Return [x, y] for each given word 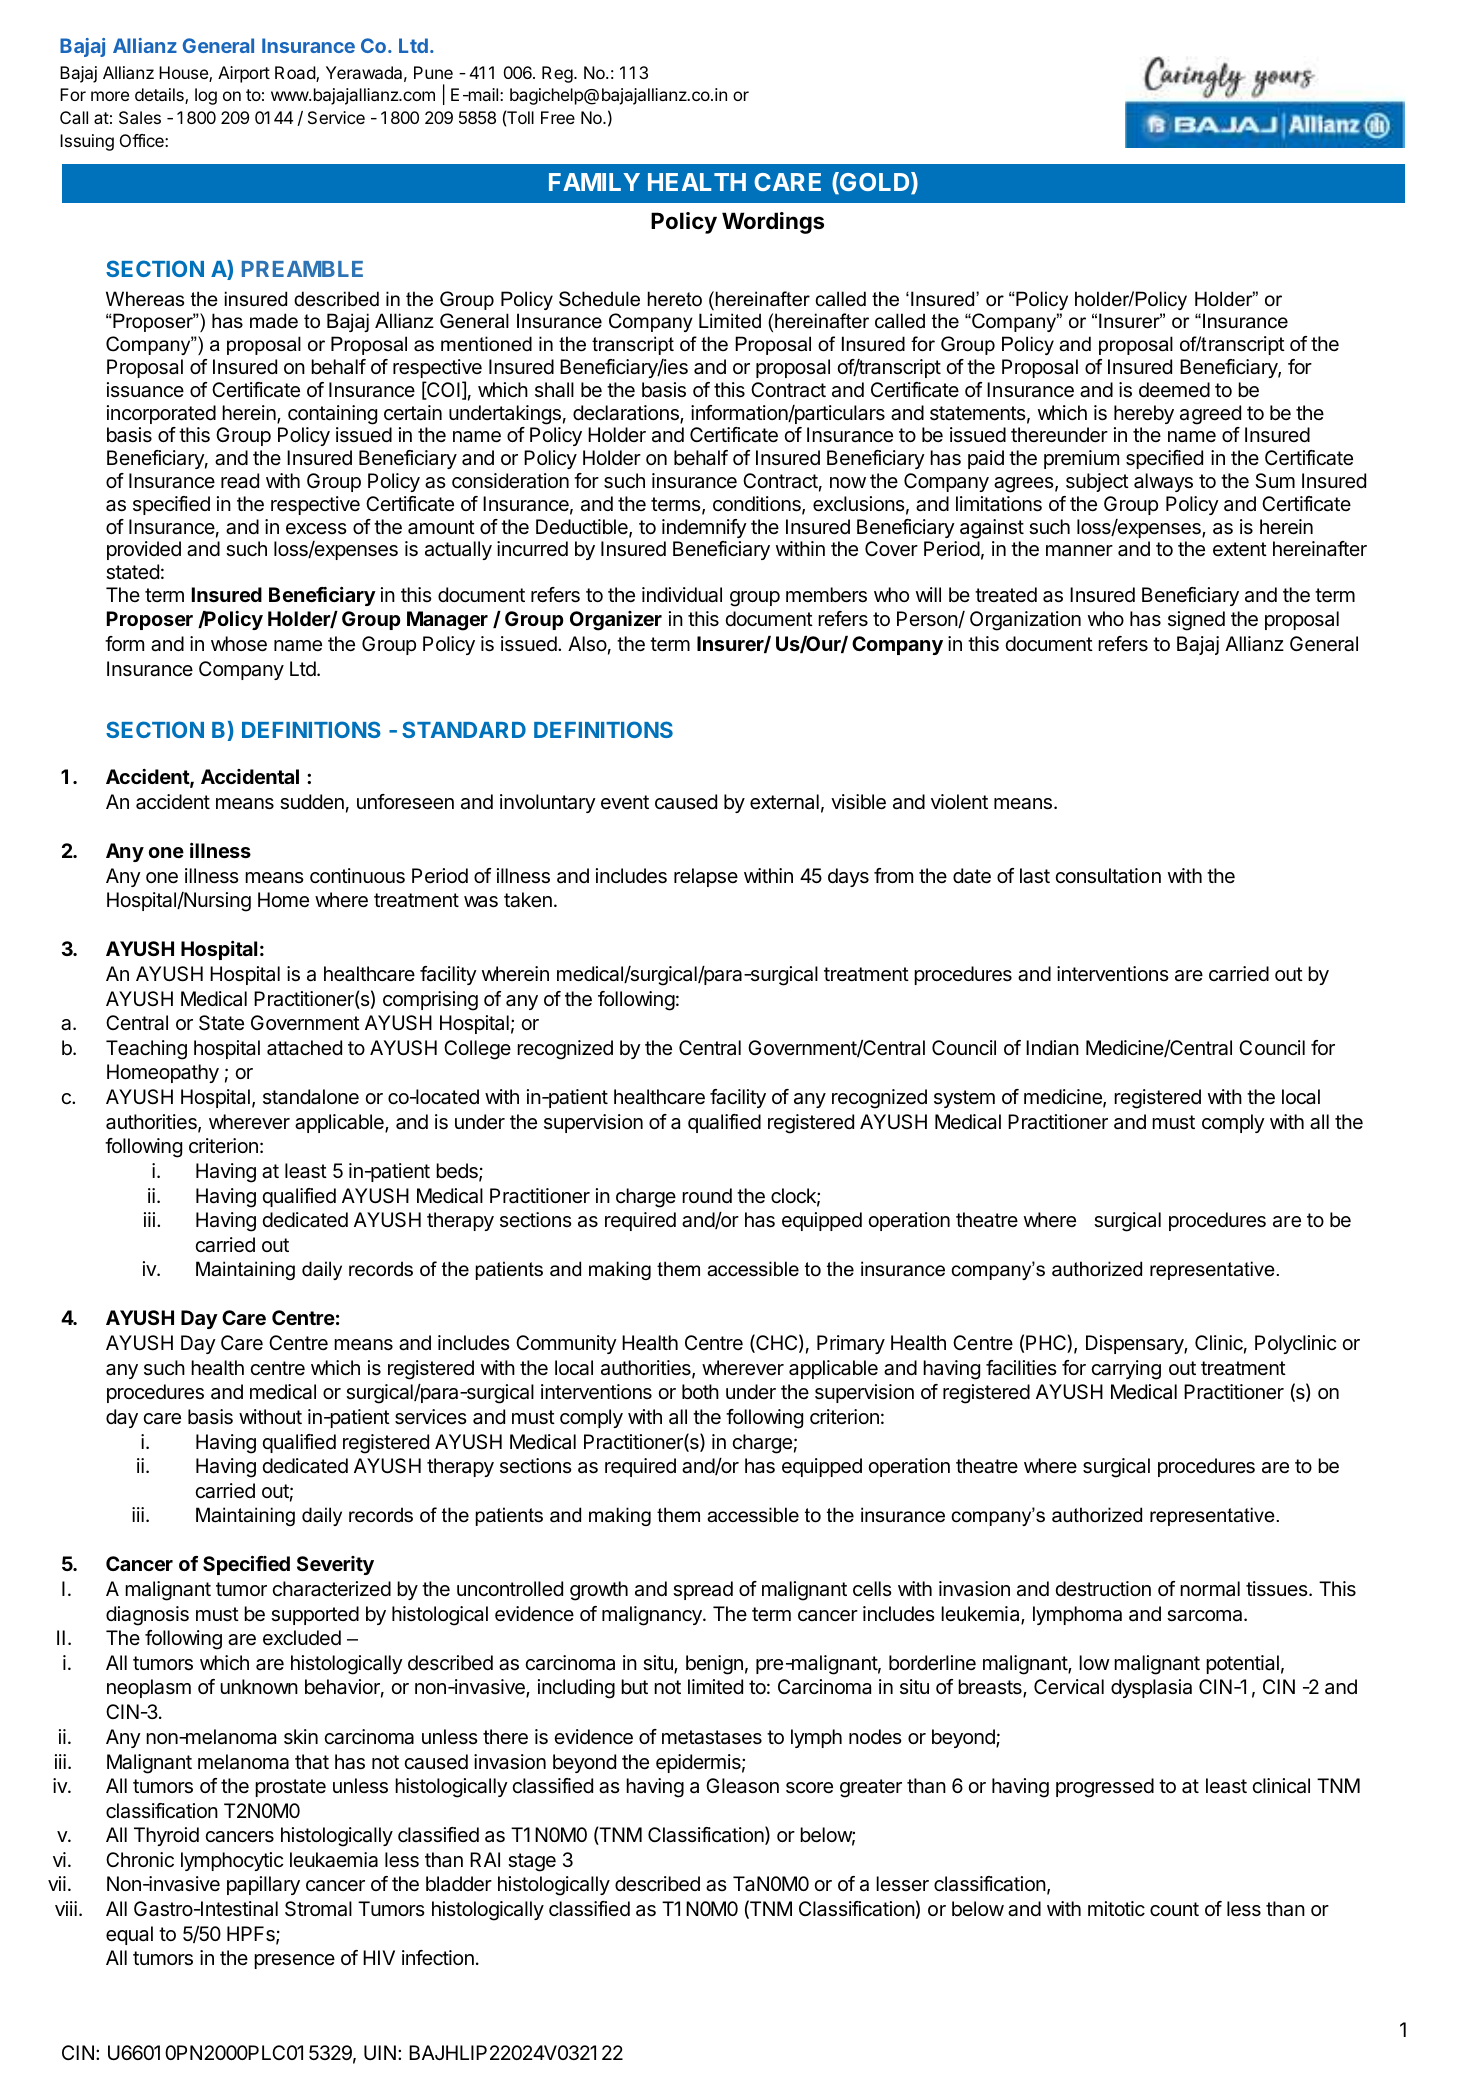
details [160, 96]
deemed [1174, 389]
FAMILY [594, 182]
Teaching [146, 1050]
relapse [706, 877]
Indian [1052, 1048]
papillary [263, 1885]
